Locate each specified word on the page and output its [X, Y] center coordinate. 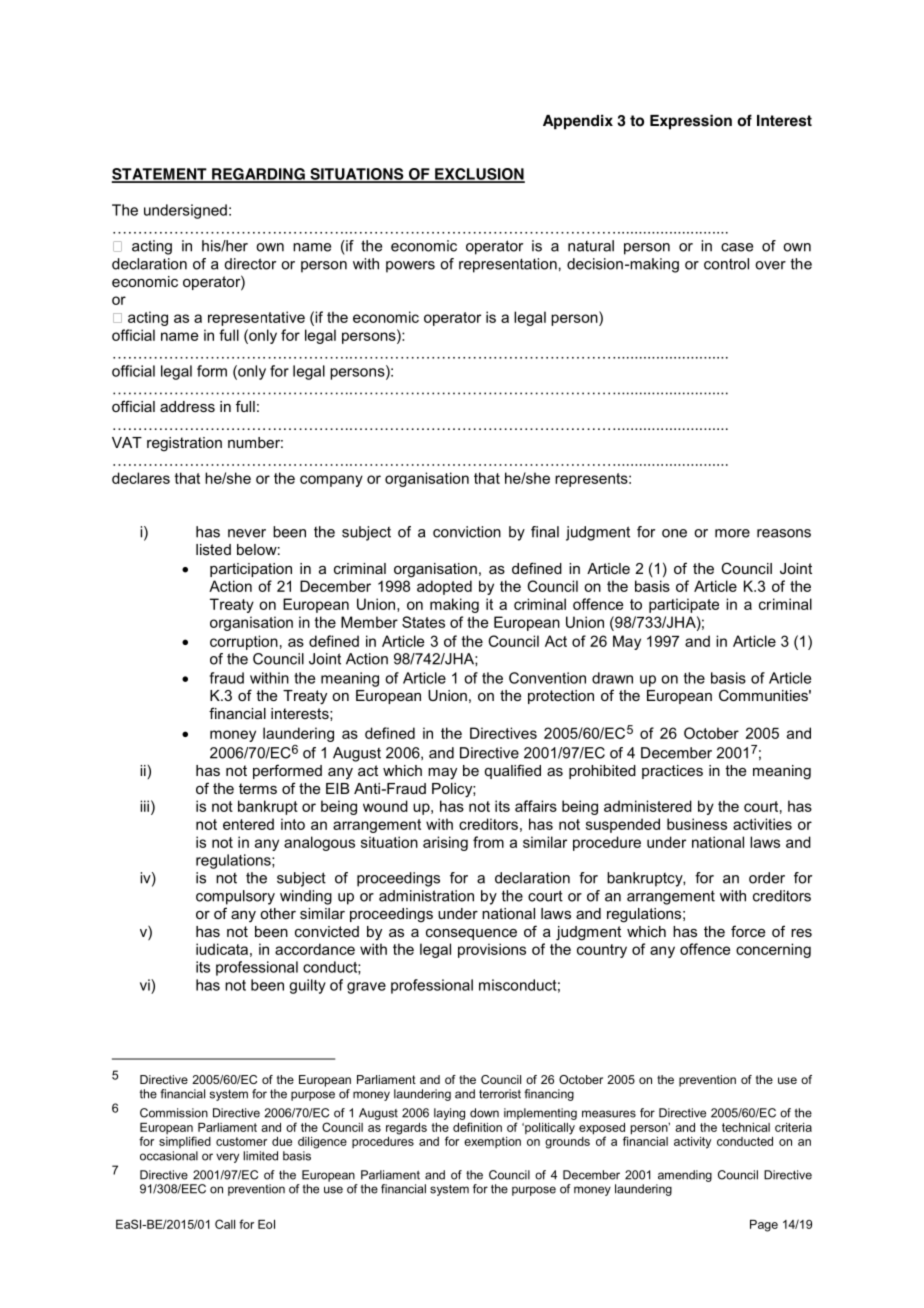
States [423, 622]
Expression [691, 122]
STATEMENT [160, 175]
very [227, 1158]
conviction [467, 532]
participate [684, 605]
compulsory [235, 897]
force [748, 931]
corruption [244, 642]
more [732, 533]
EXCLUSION [479, 175]
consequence [471, 934]
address [187, 406]
